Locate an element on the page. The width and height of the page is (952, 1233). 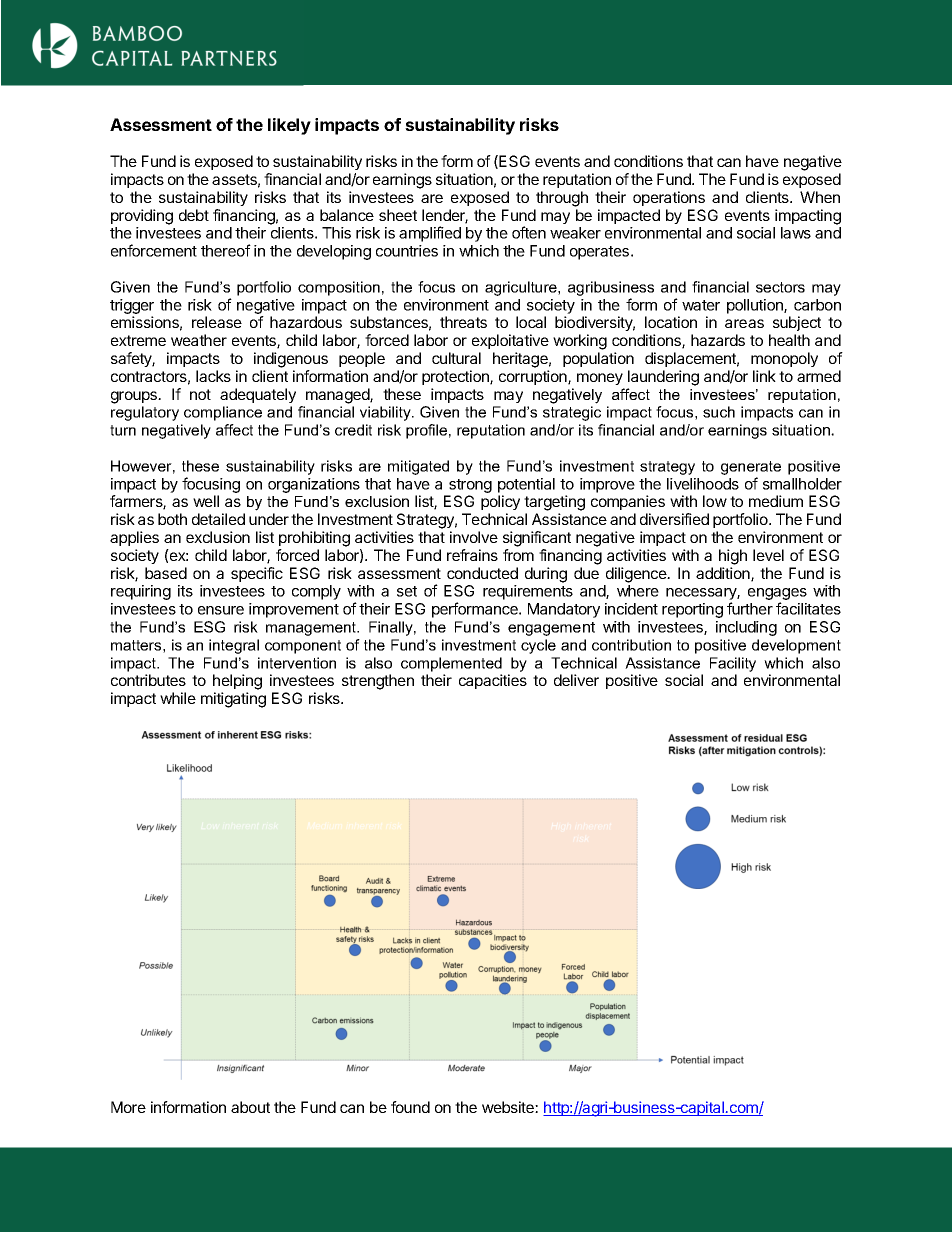
found is located at coordinates (410, 1107).
